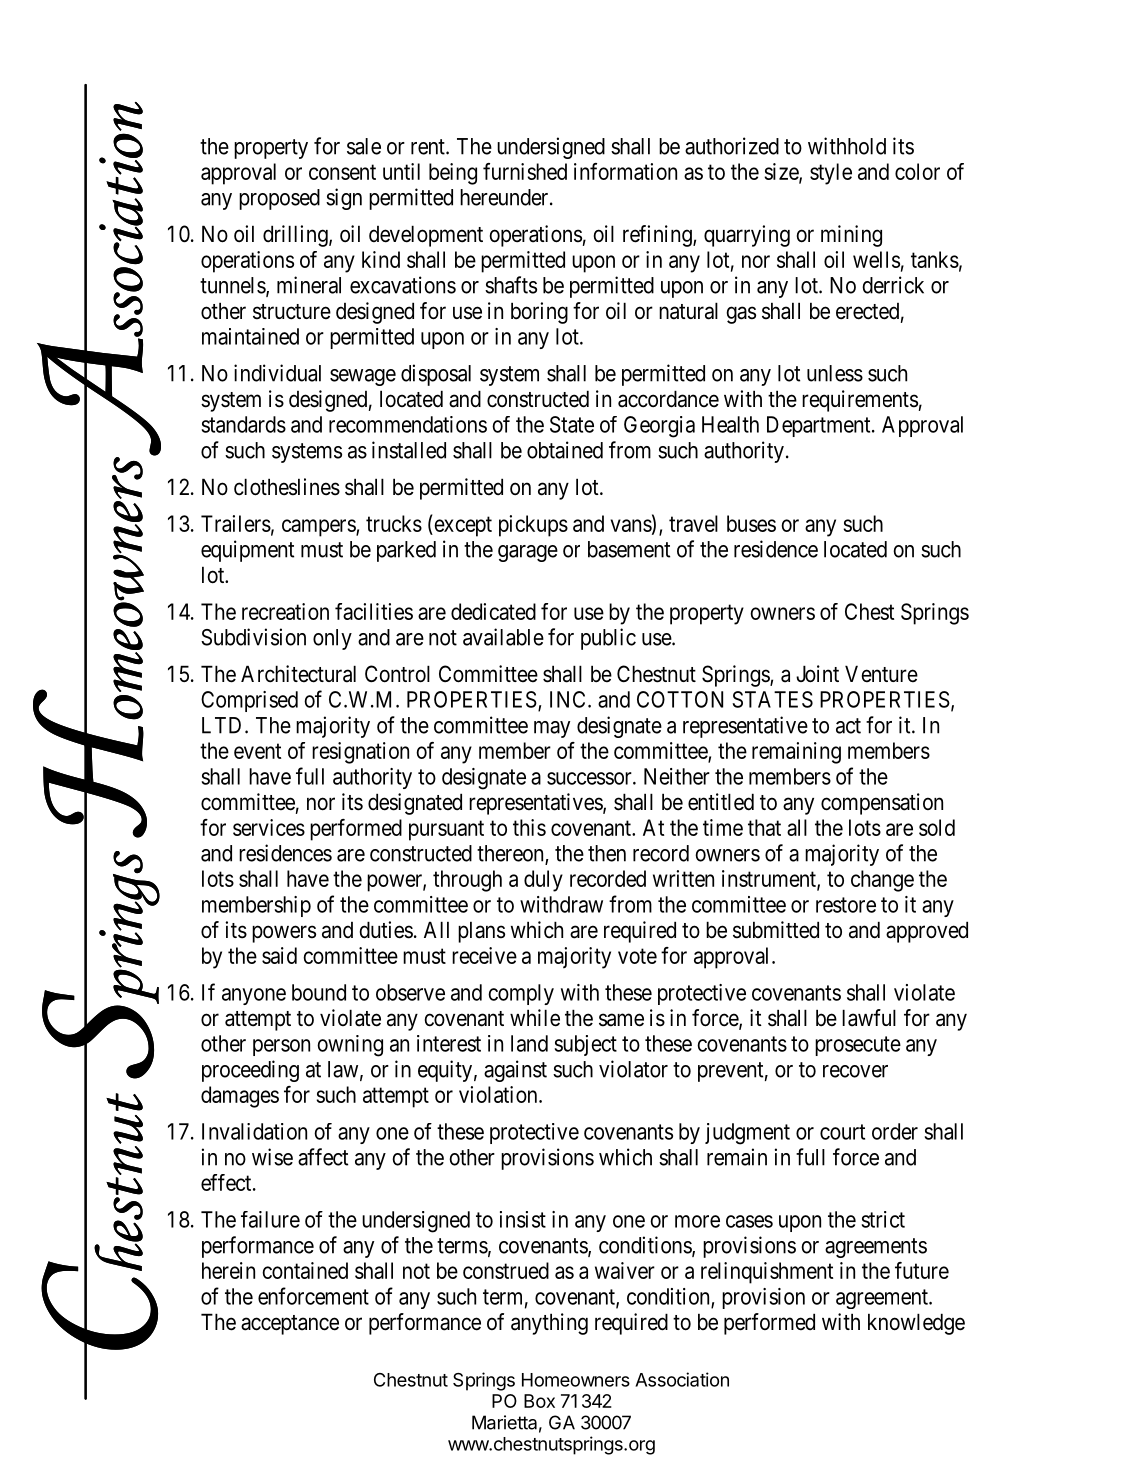 The height and width of the screenshot is (1470, 1136). Describe the element at coordinates (499, 1094) in the screenshot. I see `violation` at that location.
